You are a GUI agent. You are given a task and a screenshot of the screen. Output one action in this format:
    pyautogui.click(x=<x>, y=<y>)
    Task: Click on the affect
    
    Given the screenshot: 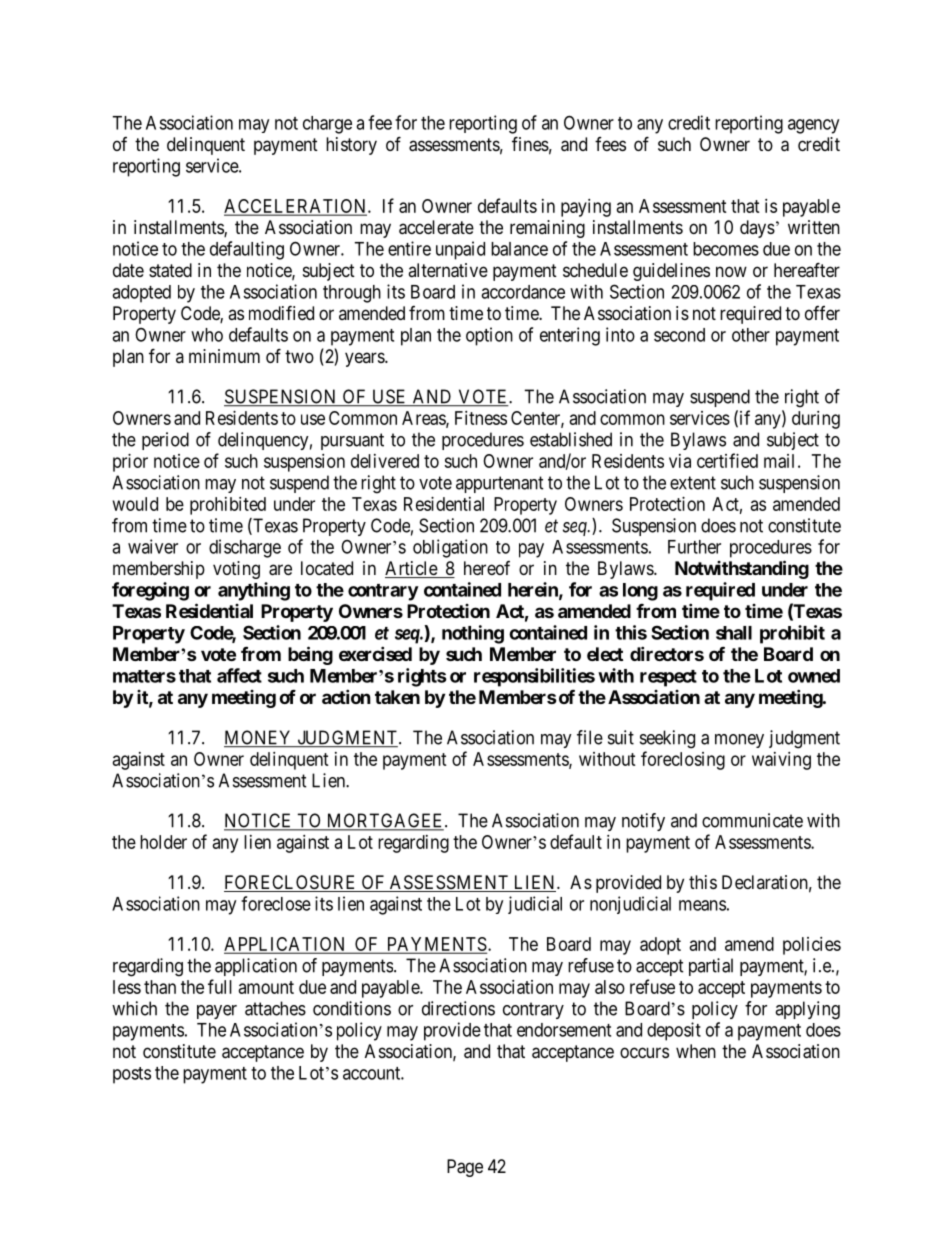 What is the action you would take?
    pyautogui.click(x=239, y=675)
